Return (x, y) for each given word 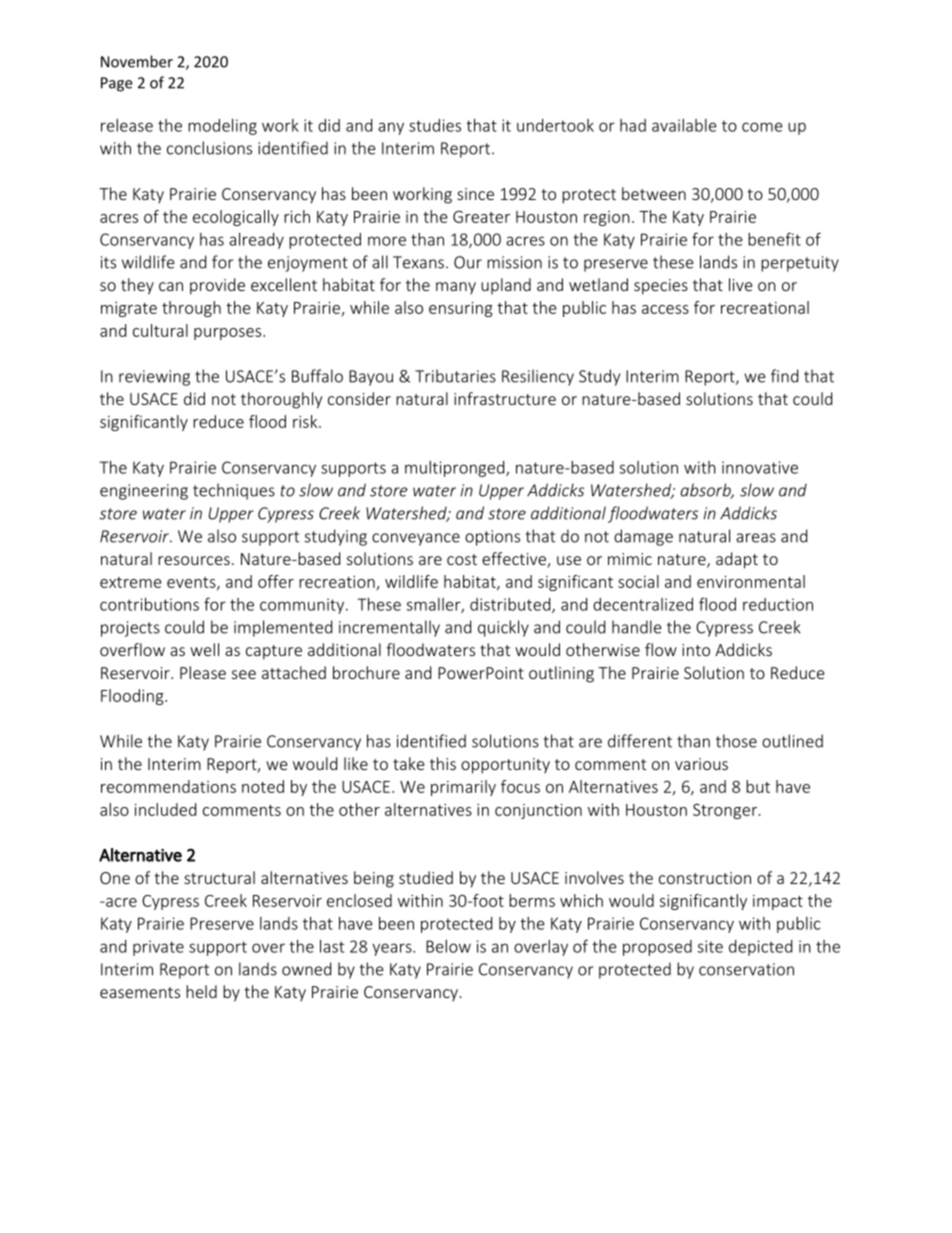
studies (435, 125)
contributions (149, 604)
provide (217, 286)
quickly (503, 628)
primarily (463, 788)
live (740, 284)
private (158, 948)
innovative (760, 467)
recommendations (168, 786)
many (456, 288)
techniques (234, 491)
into (696, 650)
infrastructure (505, 398)
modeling (222, 127)
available (684, 125)
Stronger (725, 811)
